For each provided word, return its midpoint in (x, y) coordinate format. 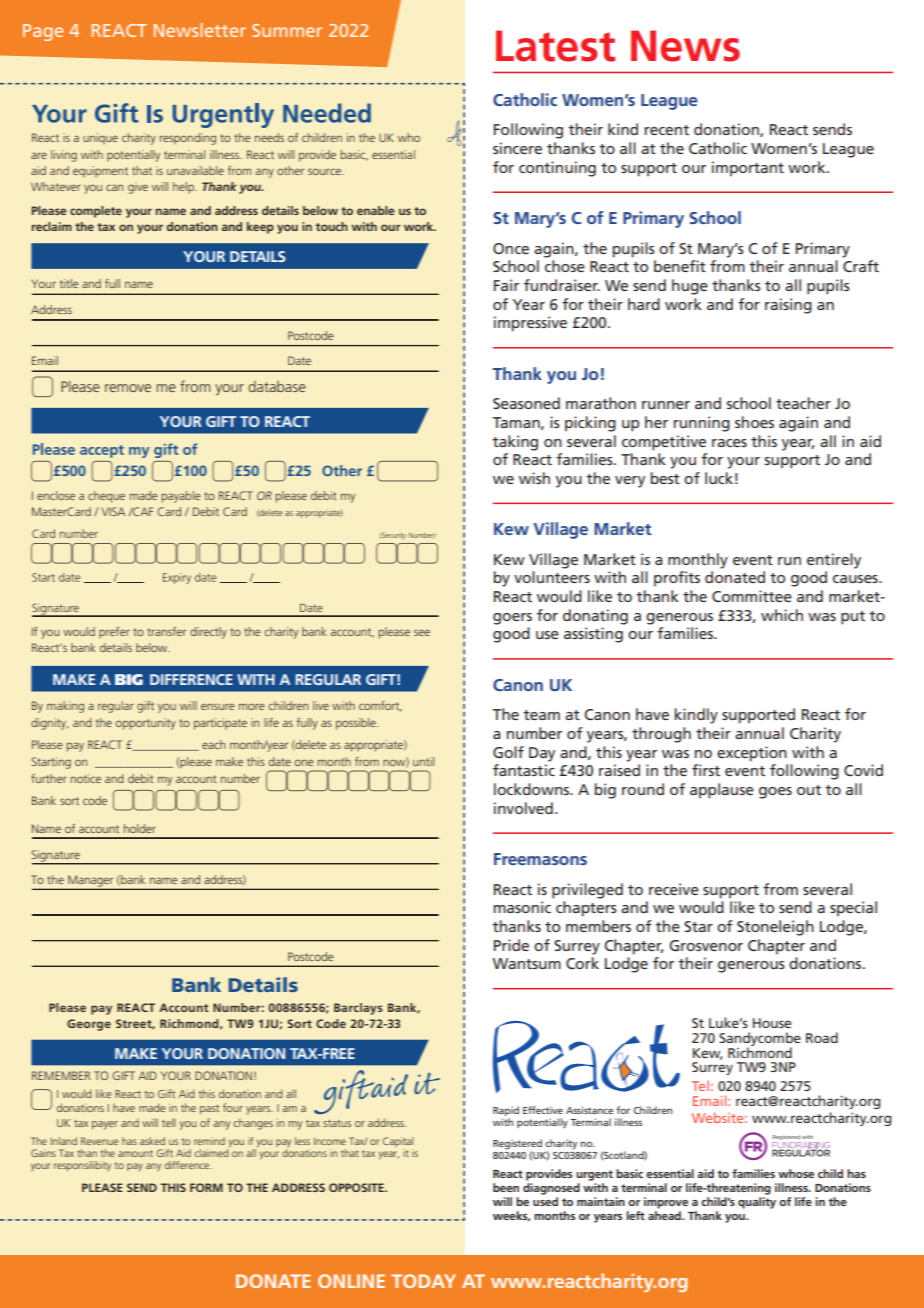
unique (100, 139)
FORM (206, 1187)
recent (667, 130)
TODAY (424, 1281)
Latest (555, 46)
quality (757, 1203)
